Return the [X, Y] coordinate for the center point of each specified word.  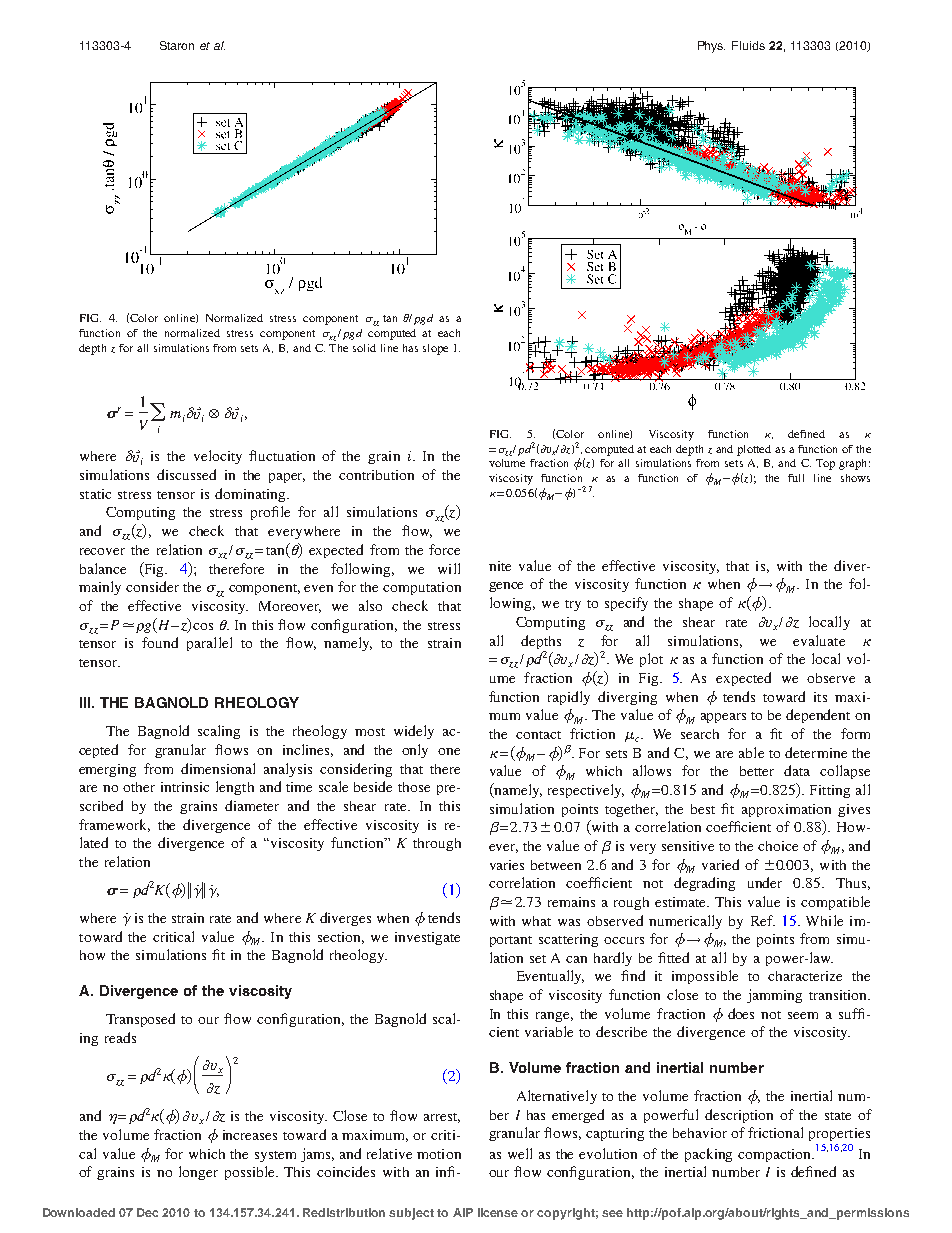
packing [708, 1155]
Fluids [748, 45]
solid [364, 348]
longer [198, 1173]
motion [439, 1154]
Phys [711, 47]
